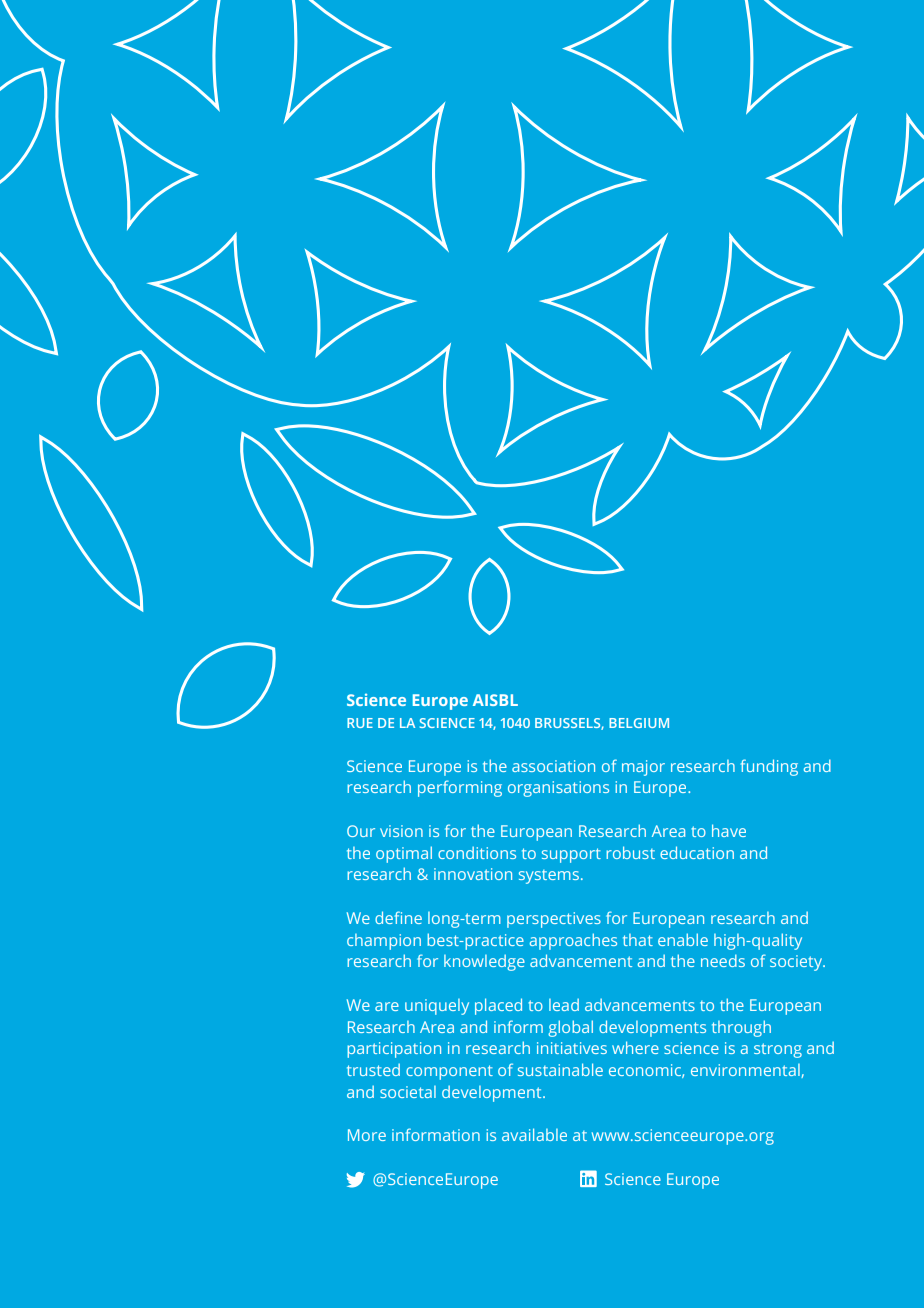  Describe the element at coordinates (746, 1071) in the screenshot. I see `environmental` at that location.
